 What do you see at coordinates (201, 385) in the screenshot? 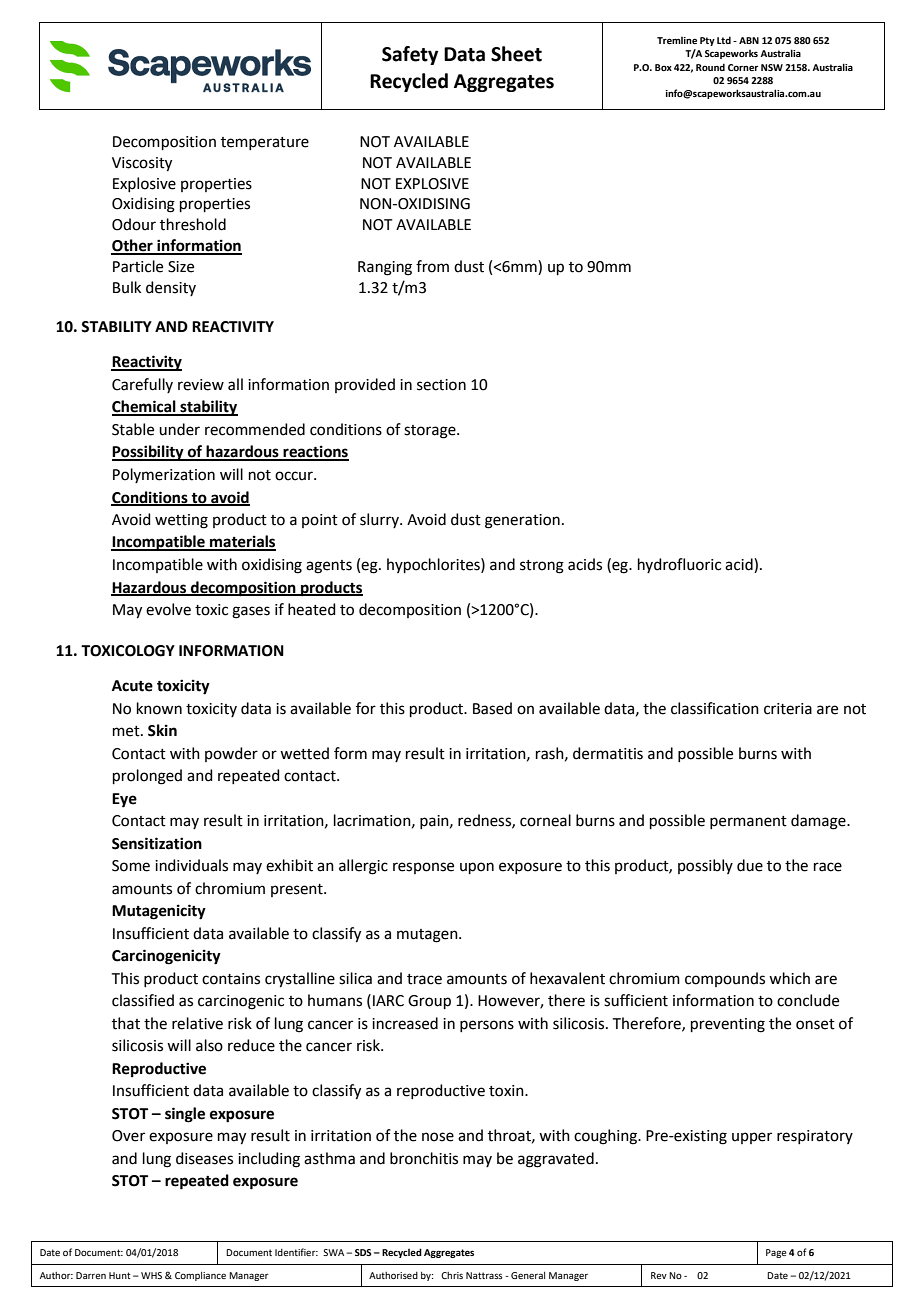
I see `review` at bounding box center [201, 385].
